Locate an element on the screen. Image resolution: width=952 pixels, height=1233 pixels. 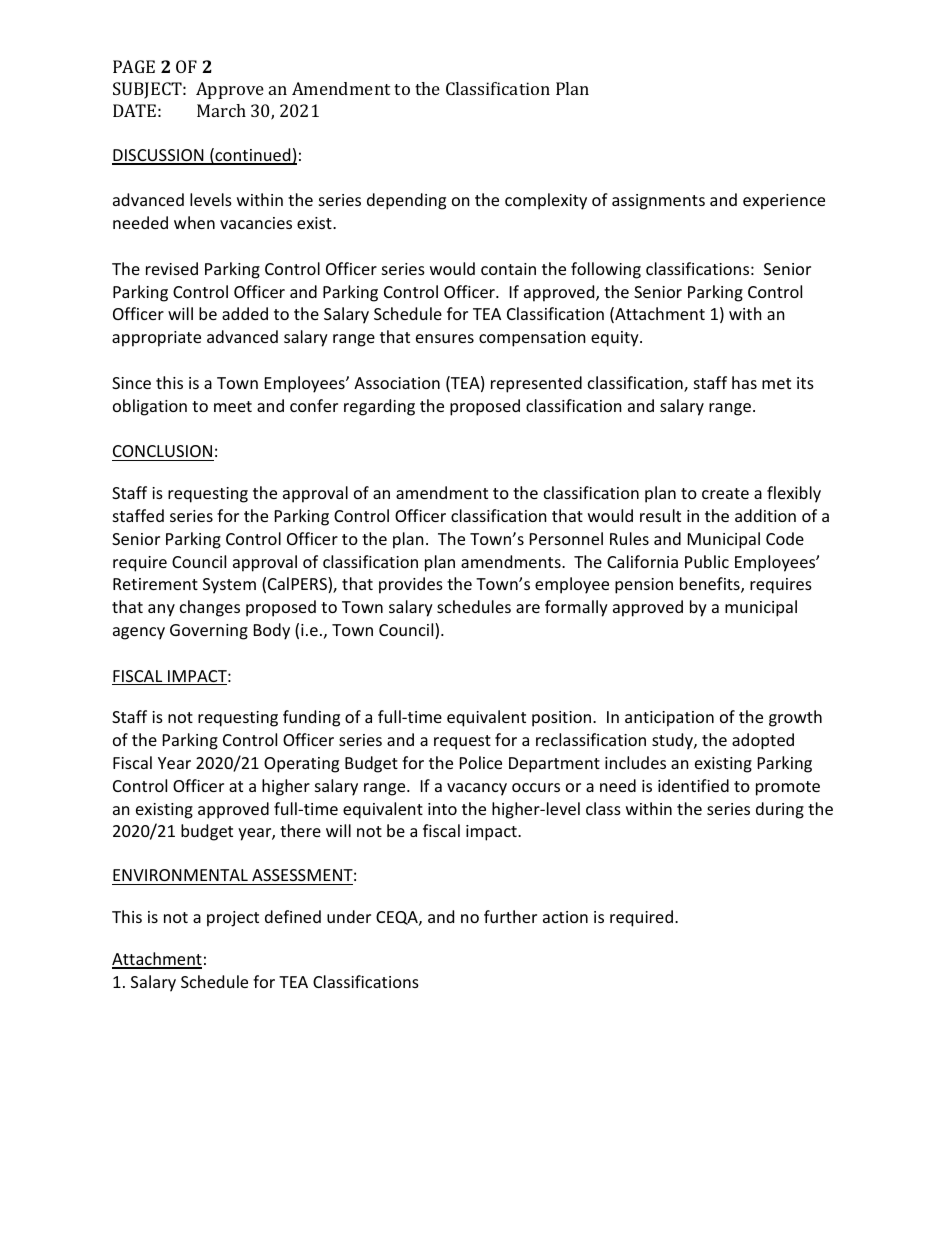
assignments is located at coordinates (658, 202).
